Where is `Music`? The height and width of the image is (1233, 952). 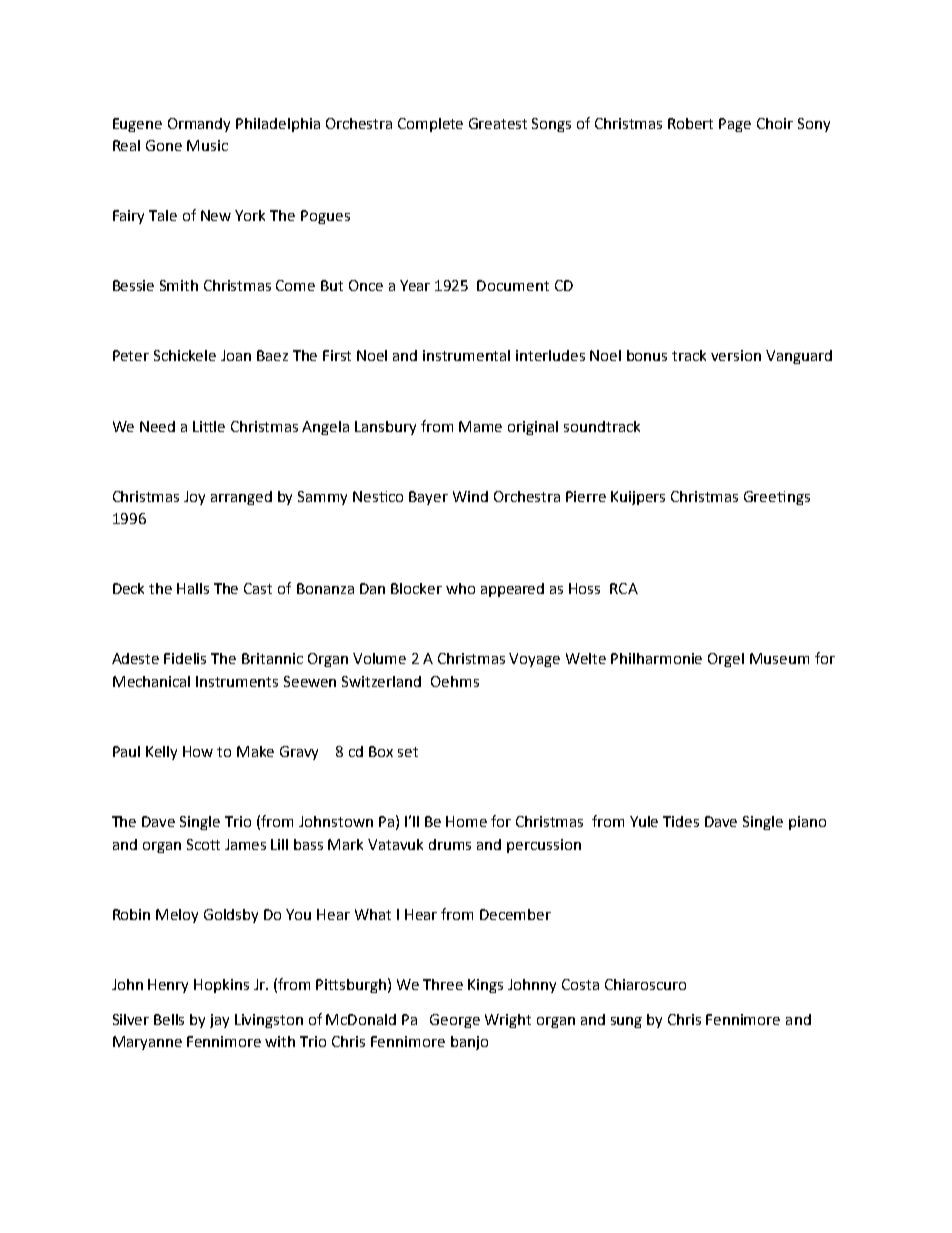 Music is located at coordinates (207, 145).
